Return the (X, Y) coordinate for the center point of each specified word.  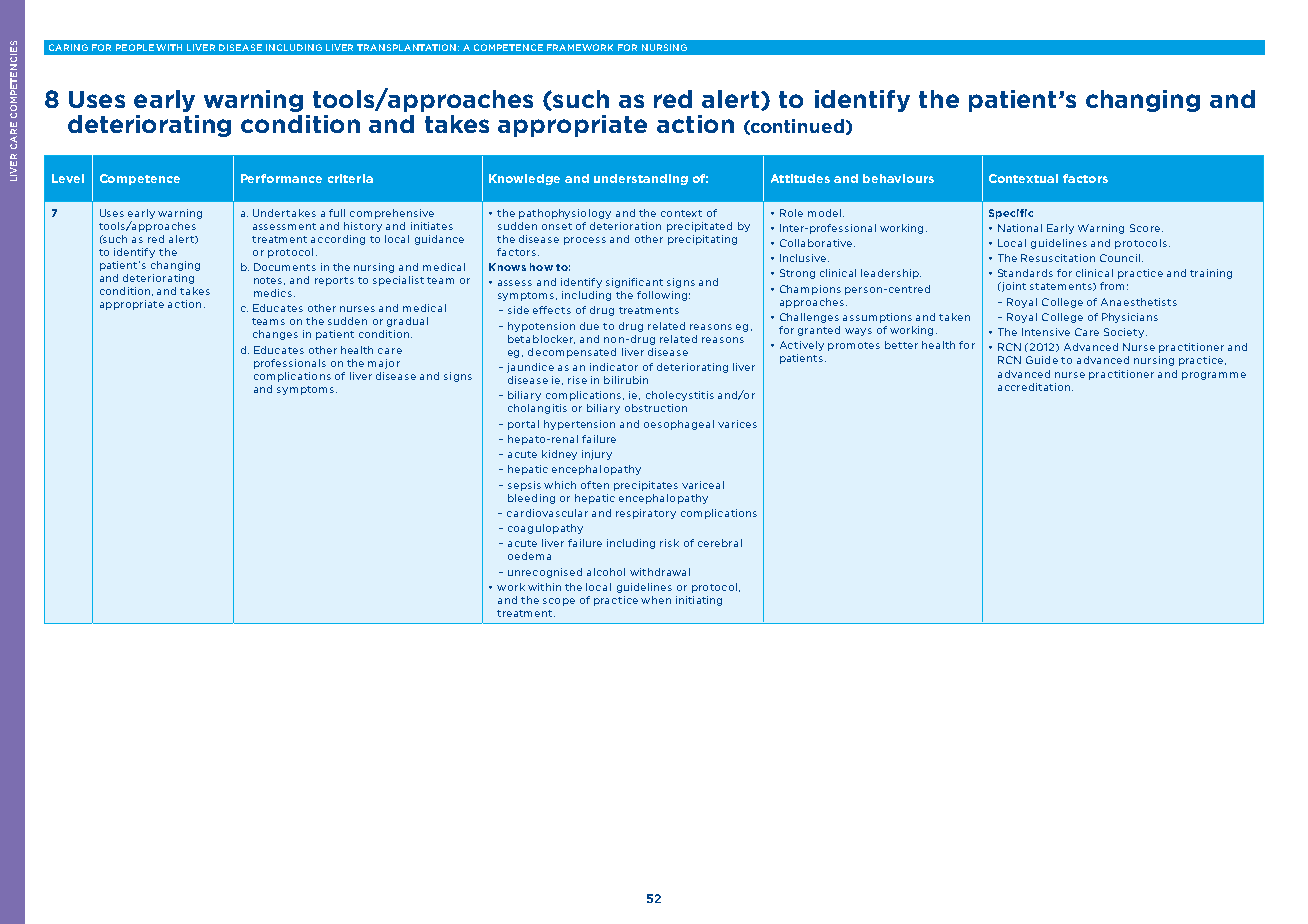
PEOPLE (135, 47)
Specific (1011, 214)
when (656, 600)
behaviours (898, 178)
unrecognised (545, 573)
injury (597, 455)
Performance (281, 178)
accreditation (1034, 387)
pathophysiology (565, 214)
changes (275, 335)
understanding (641, 179)
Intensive (1046, 332)
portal (523, 425)
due (589, 326)
